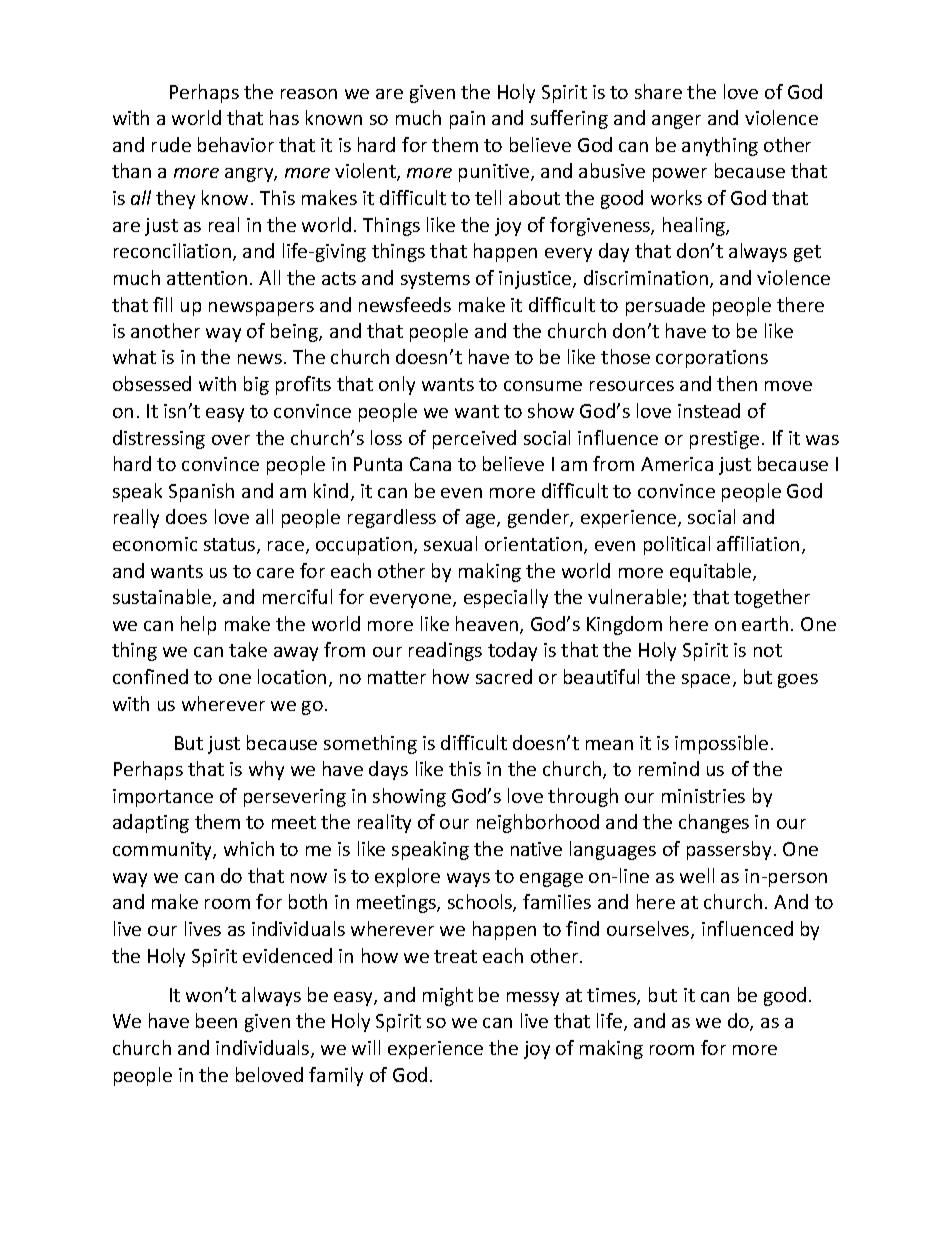  I want to click on pain, so click(467, 120).
